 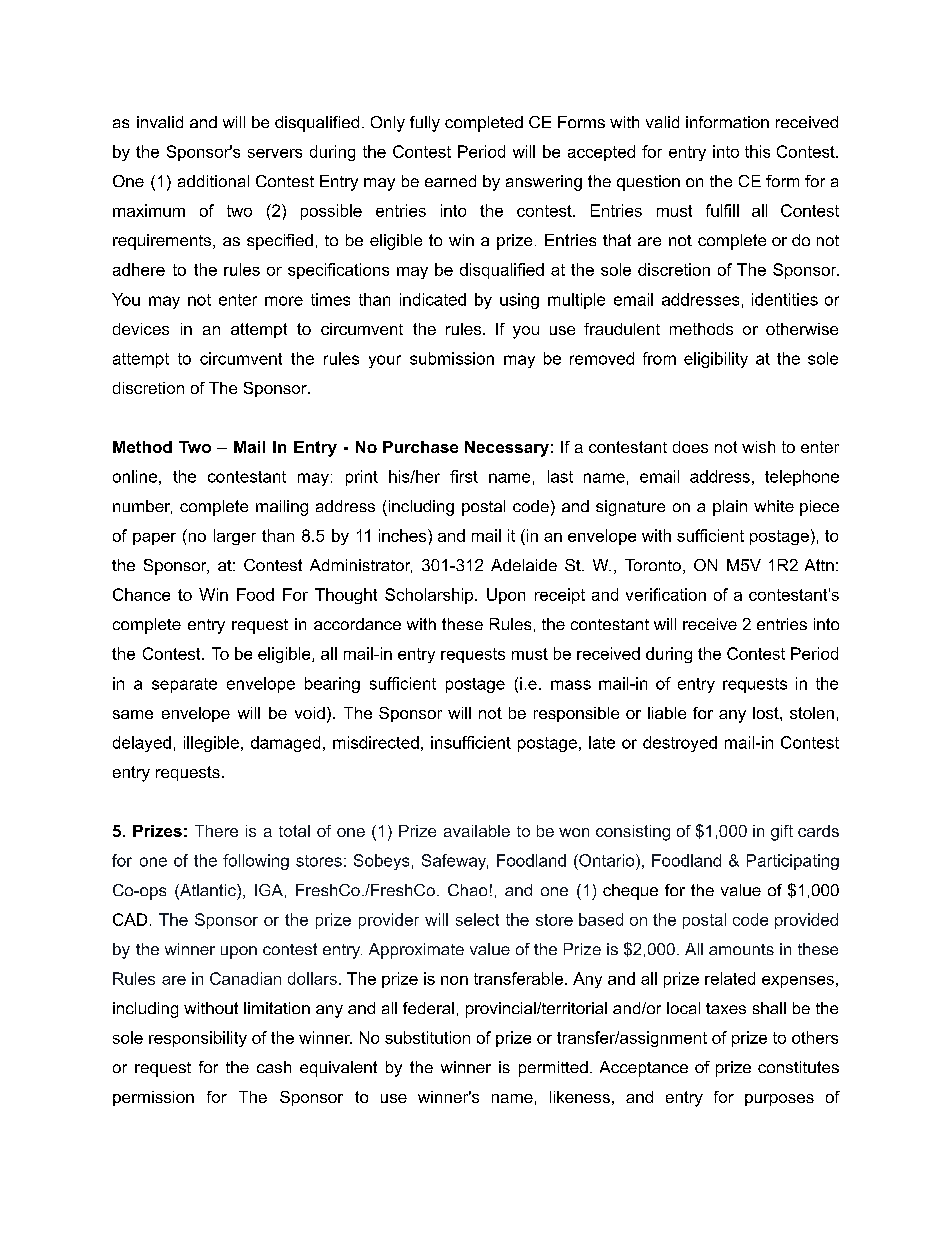 What do you see at coordinates (141, 329) in the screenshot?
I see `devices` at bounding box center [141, 329].
